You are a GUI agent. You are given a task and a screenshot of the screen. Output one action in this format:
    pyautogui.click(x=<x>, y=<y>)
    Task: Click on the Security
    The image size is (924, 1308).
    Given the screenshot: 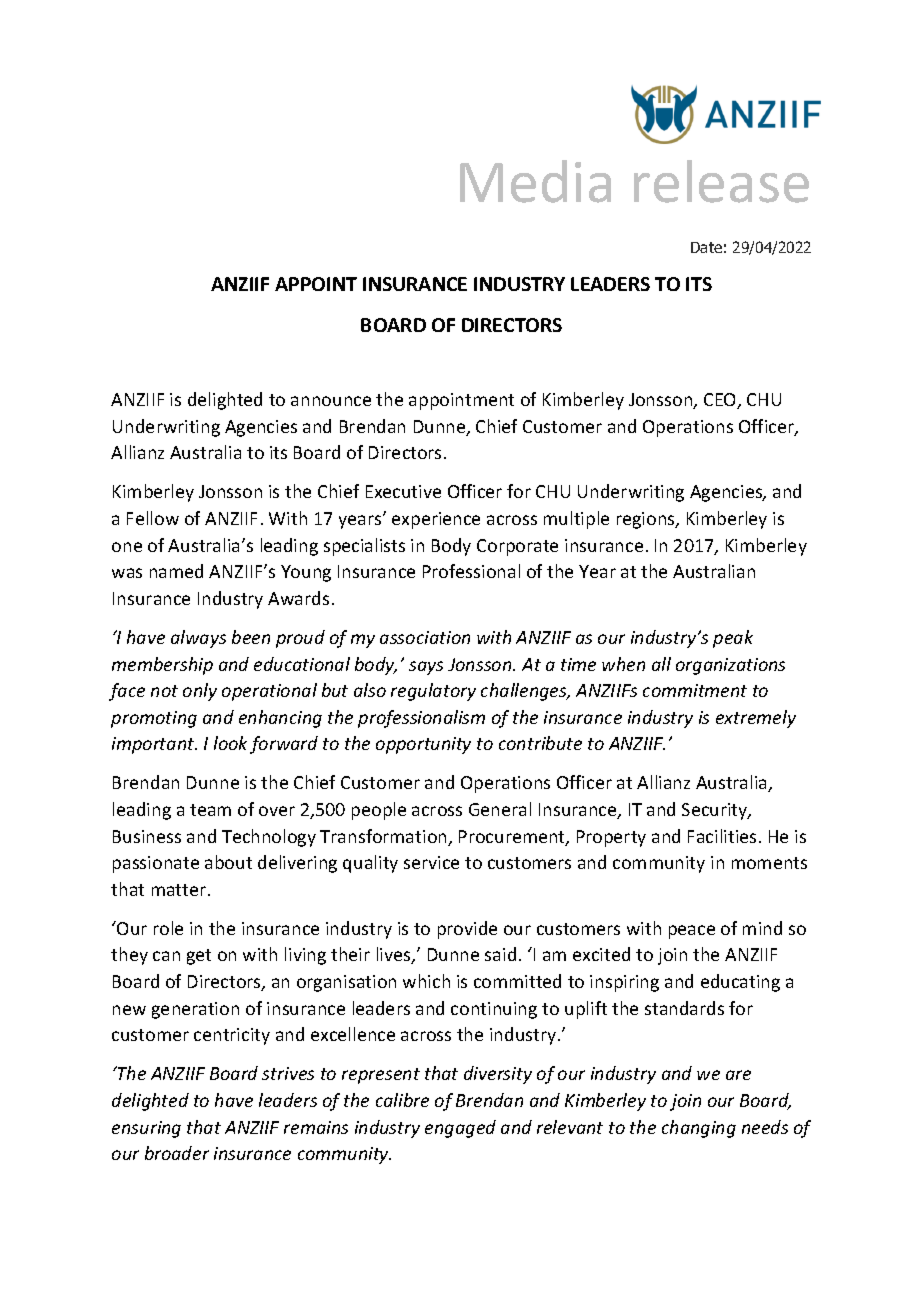 What is the action you would take?
    pyautogui.click(x=716, y=811)
